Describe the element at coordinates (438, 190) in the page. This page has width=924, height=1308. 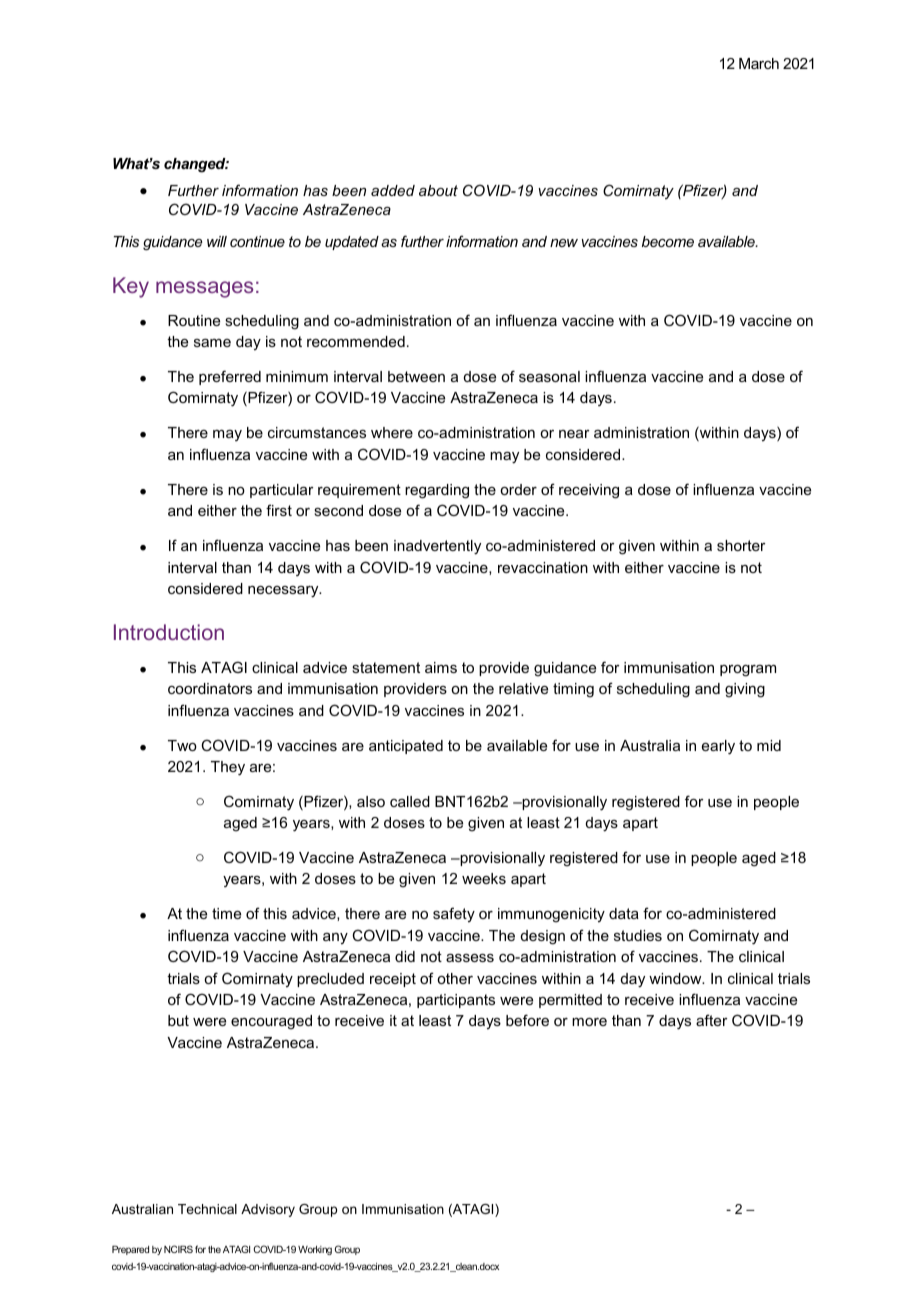
I see `about` at that location.
